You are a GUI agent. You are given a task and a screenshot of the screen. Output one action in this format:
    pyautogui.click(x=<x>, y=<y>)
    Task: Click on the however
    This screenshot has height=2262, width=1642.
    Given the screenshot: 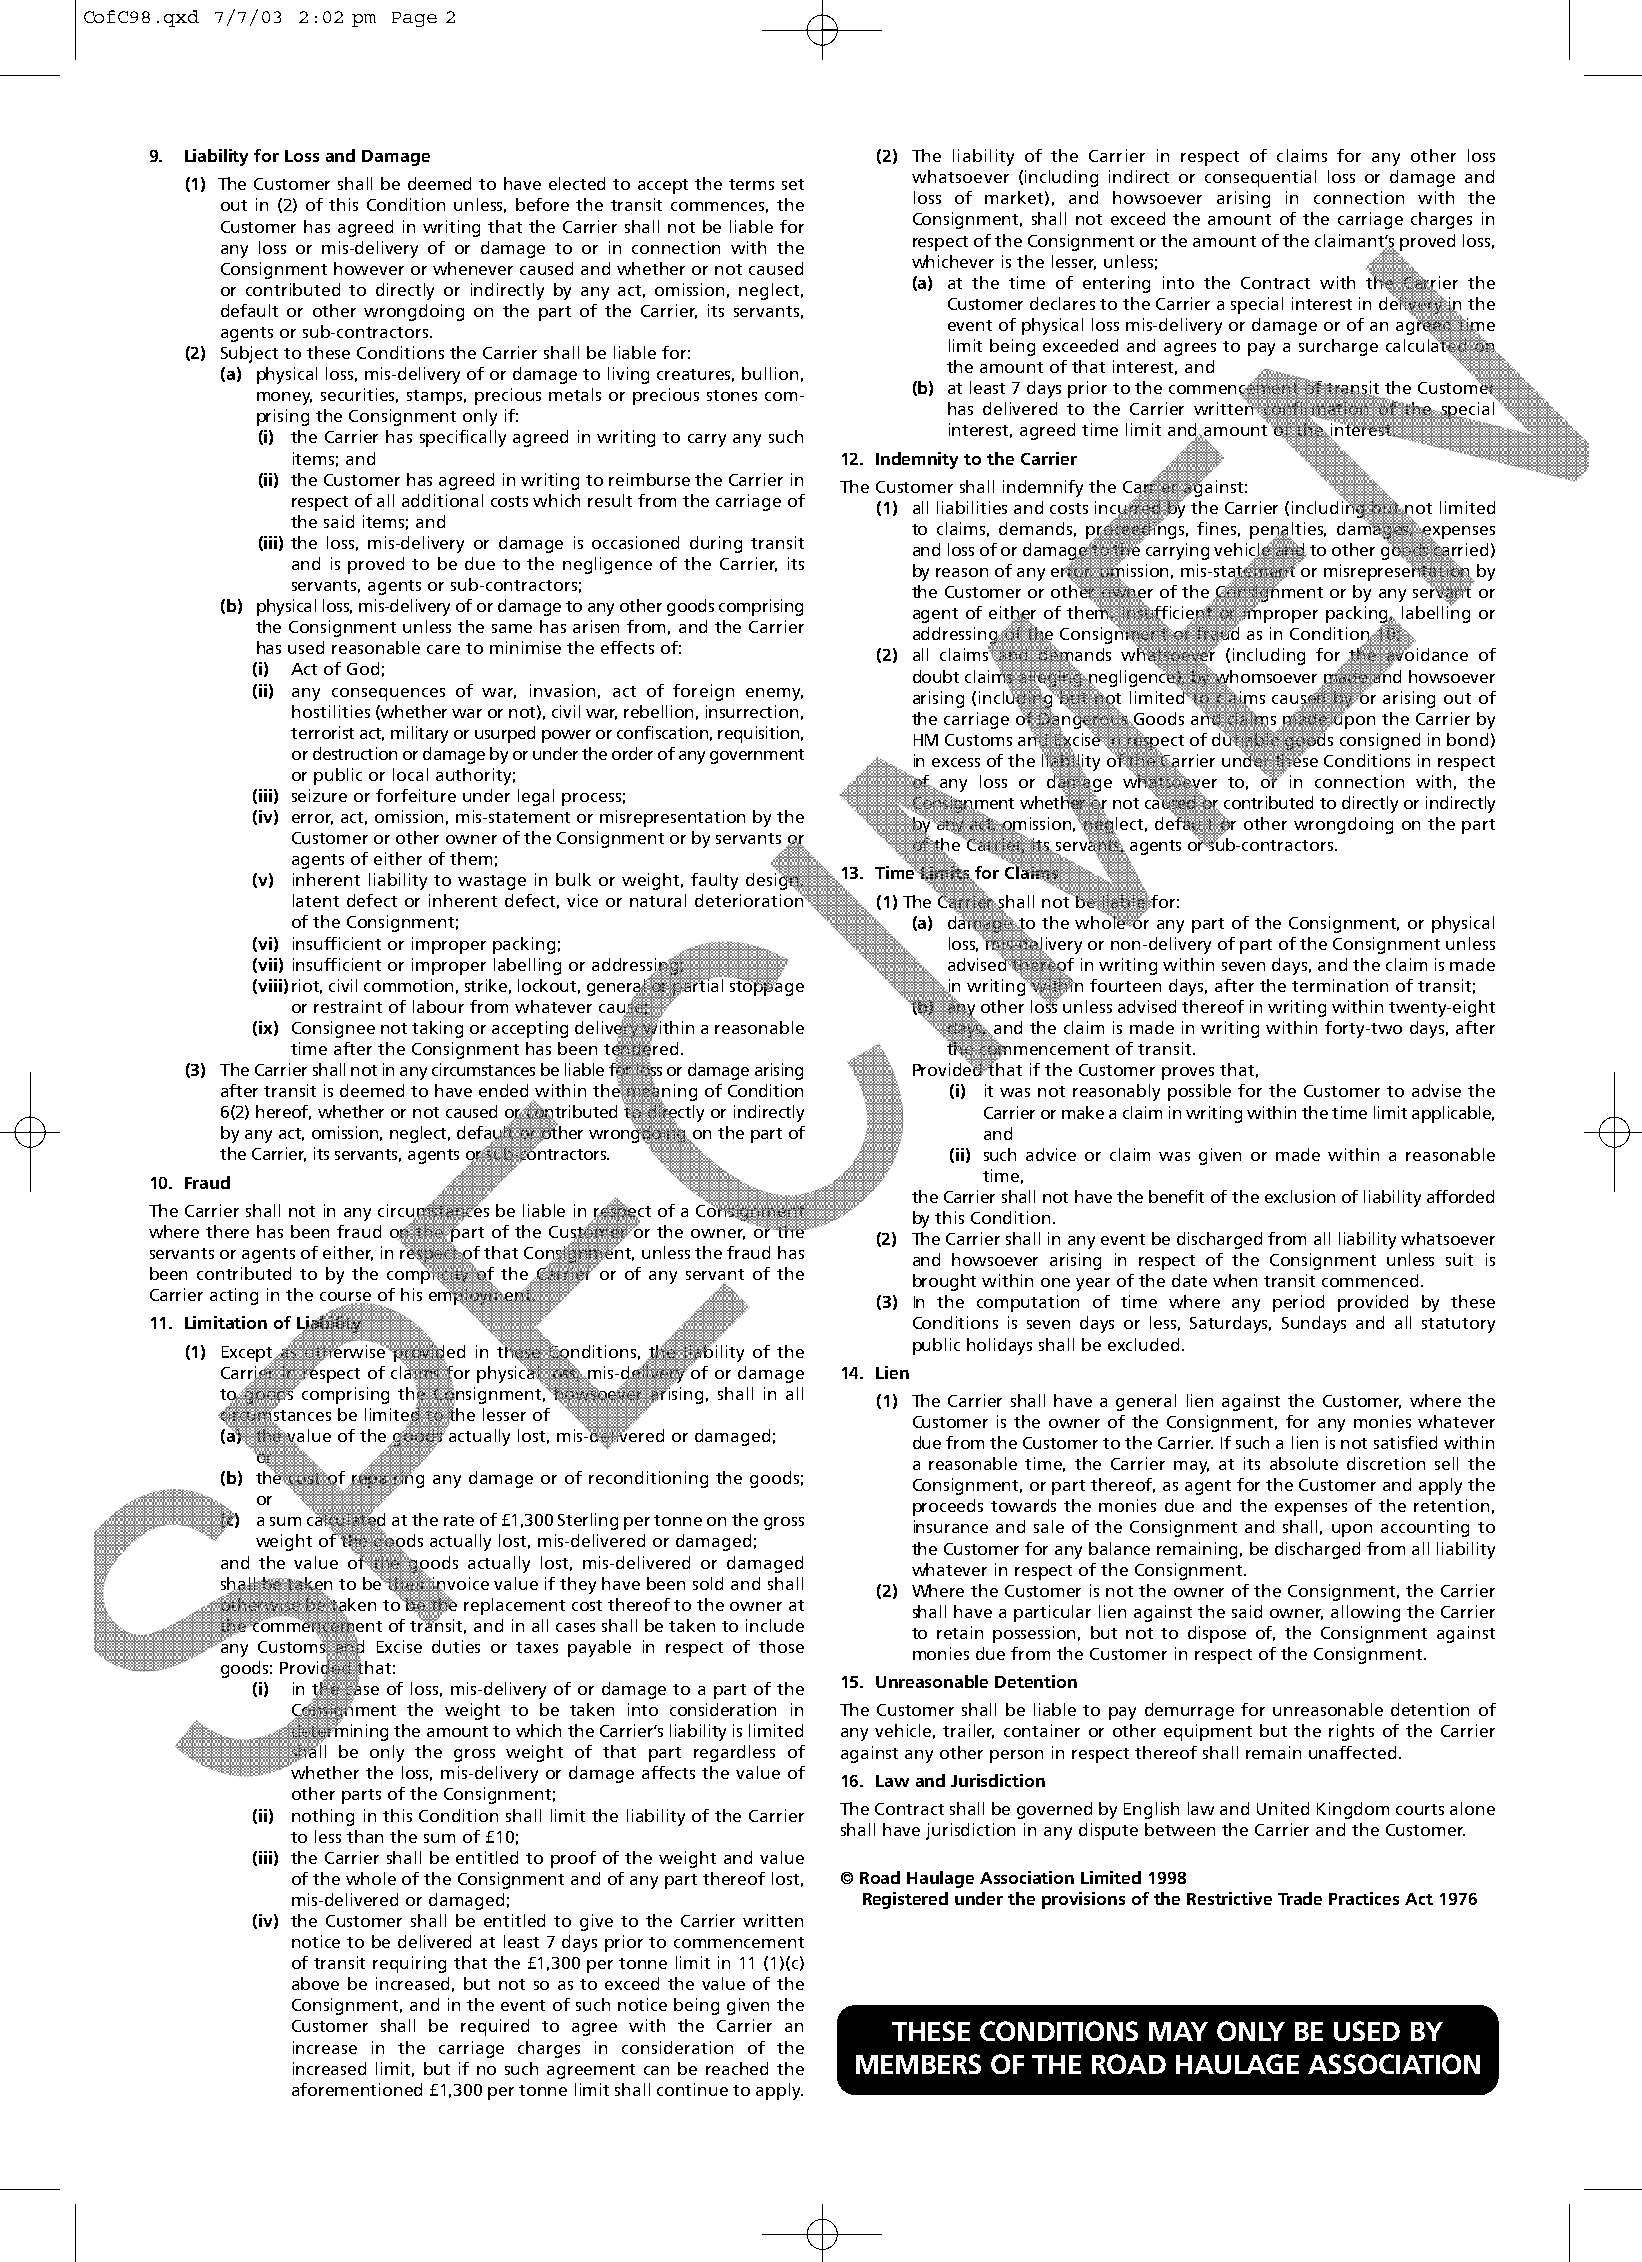 What is the action you would take?
    pyautogui.click(x=369, y=268)
